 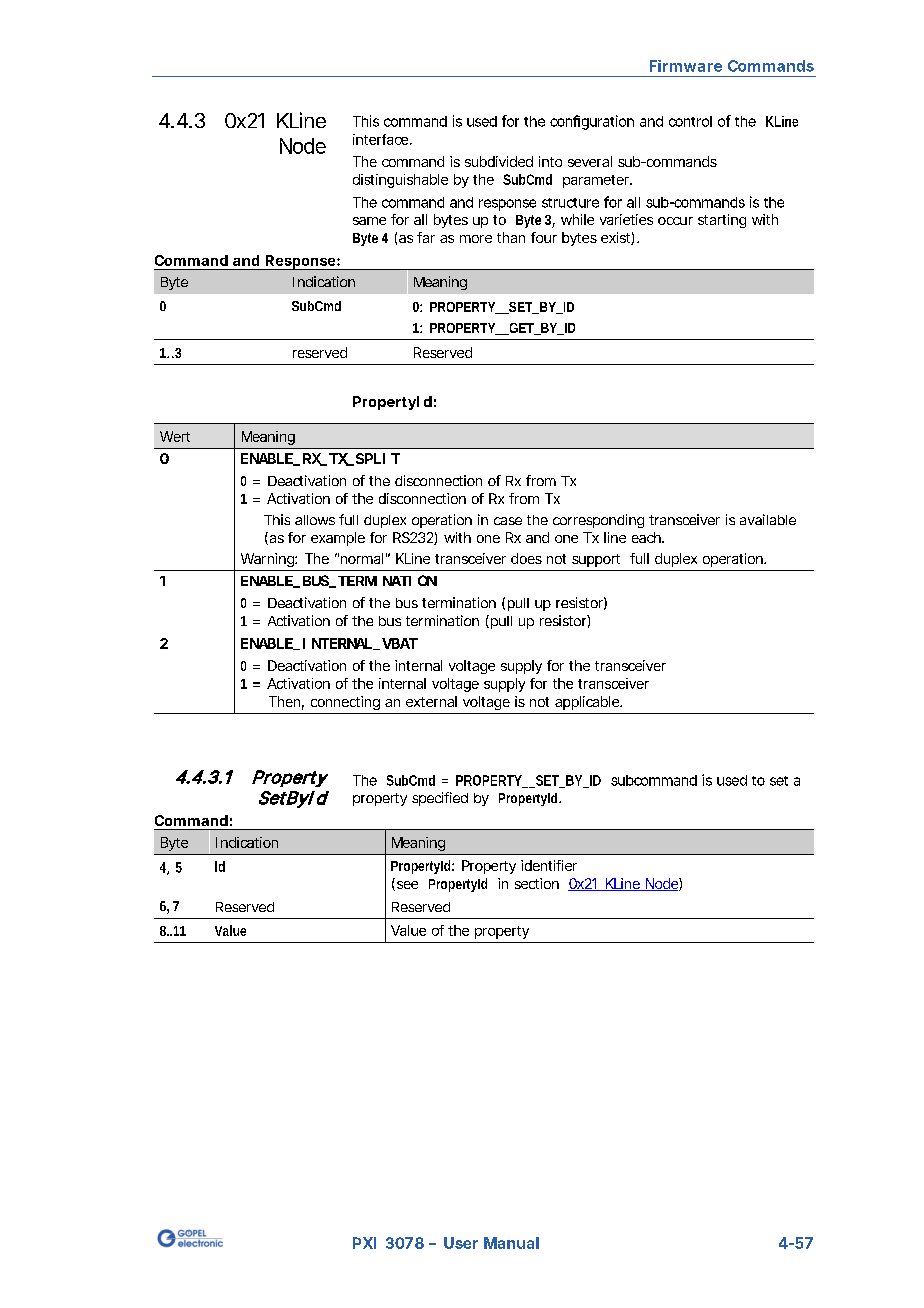 I want to click on Manual, so click(x=511, y=1243).
